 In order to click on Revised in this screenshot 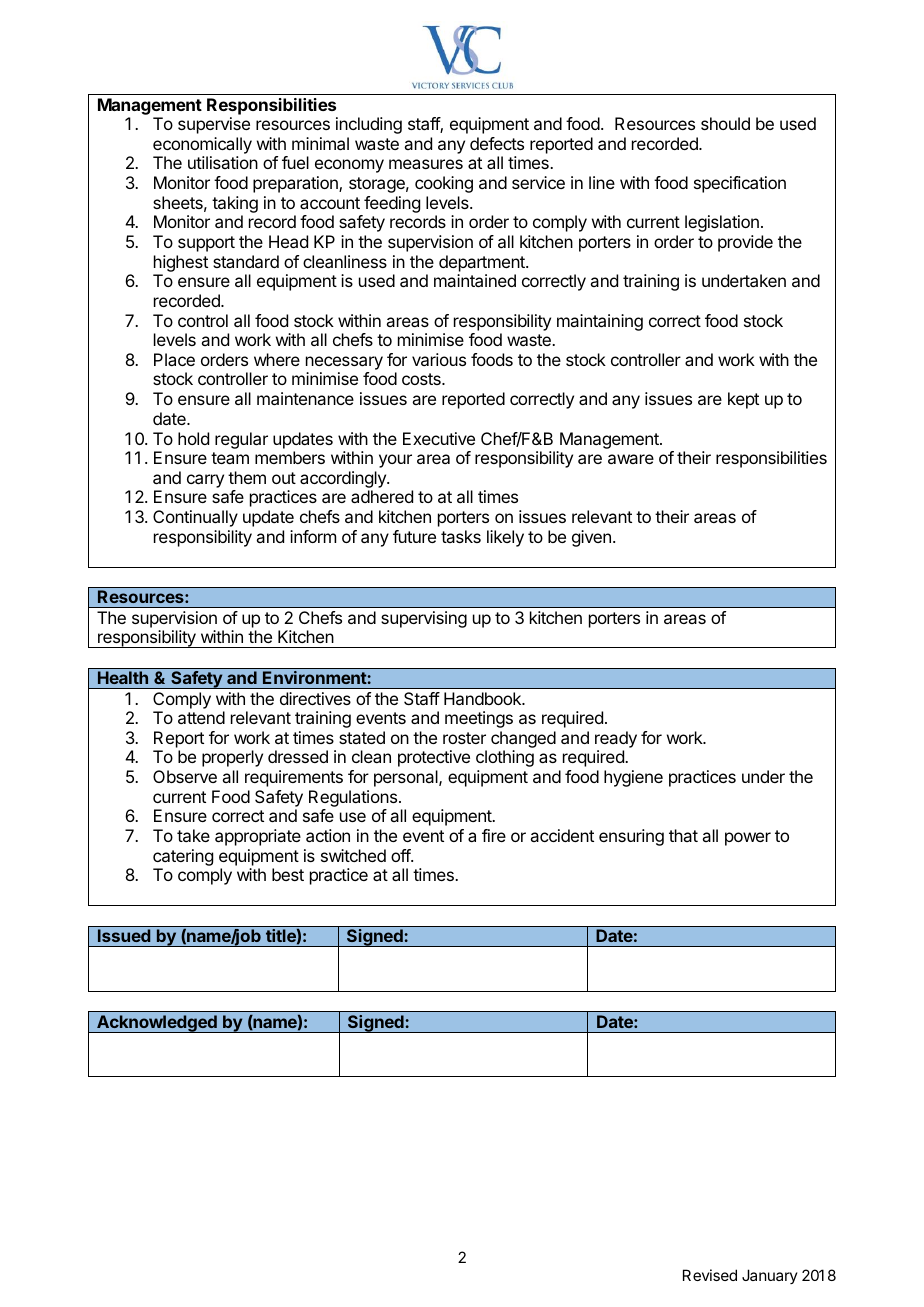, I will do `click(710, 1275)`.
